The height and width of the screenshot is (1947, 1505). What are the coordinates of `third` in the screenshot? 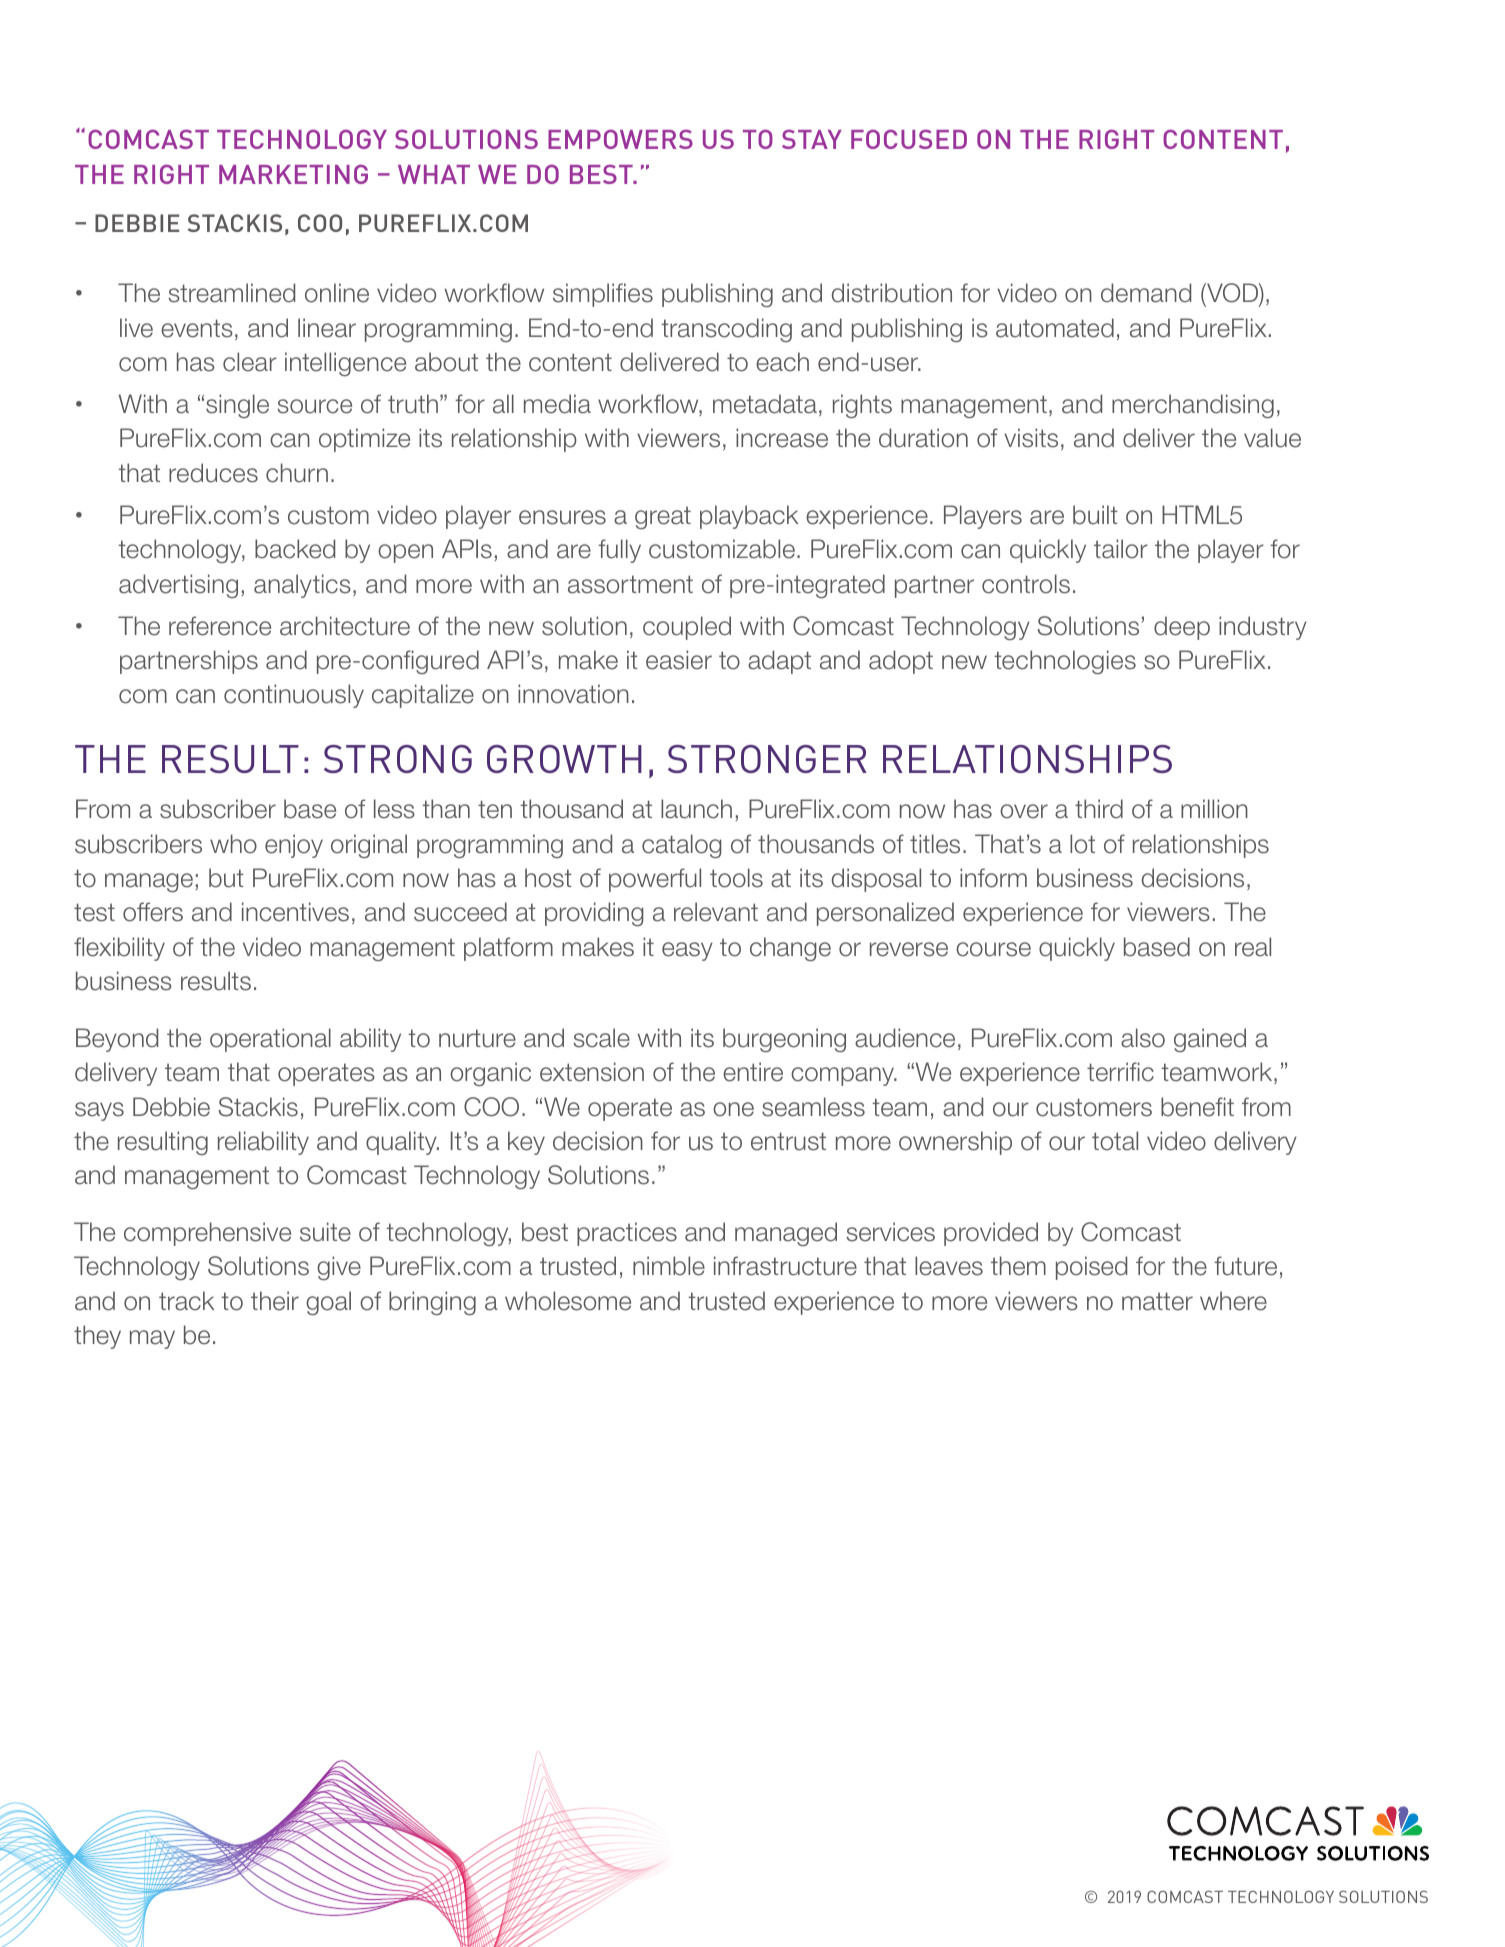 It's located at (1099, 809).
